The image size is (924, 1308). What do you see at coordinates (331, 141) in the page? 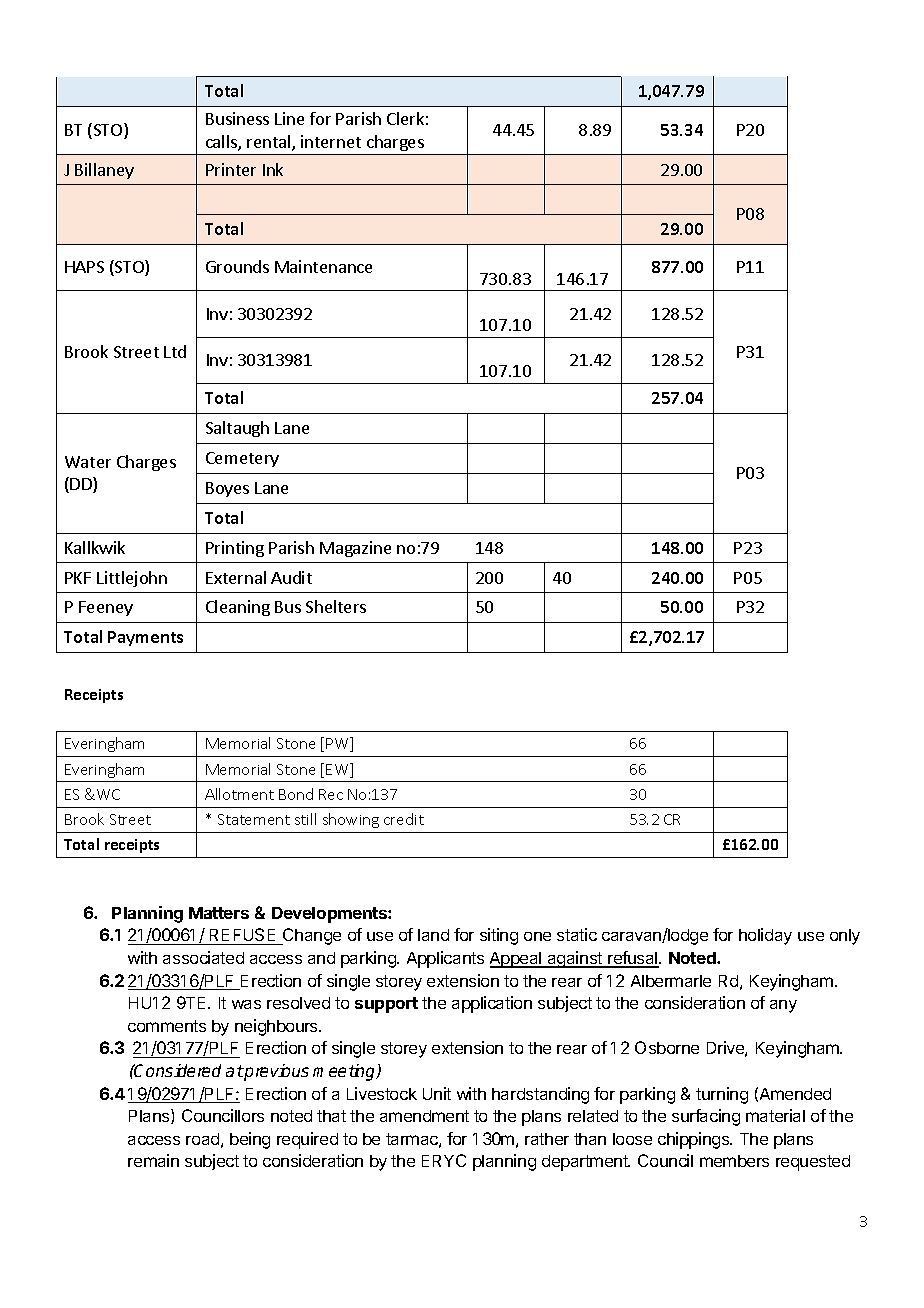
I see `internet` at bounding box center [331, 141].
